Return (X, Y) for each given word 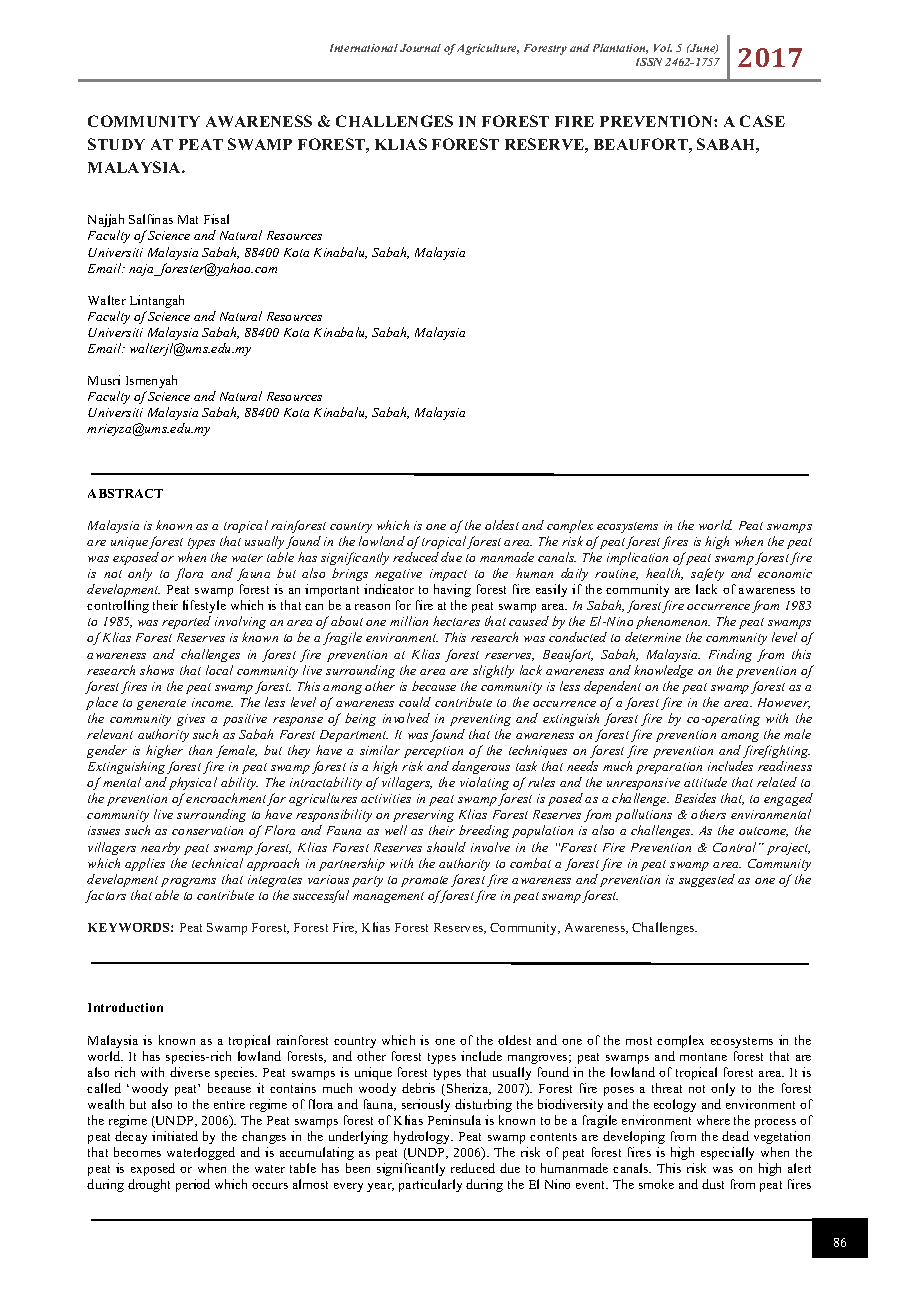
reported (186, 622)
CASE (762, 121)
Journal (420, 48)
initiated (175, 1136)
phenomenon (673, 622)
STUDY (116, 144)
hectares (456, 621)
